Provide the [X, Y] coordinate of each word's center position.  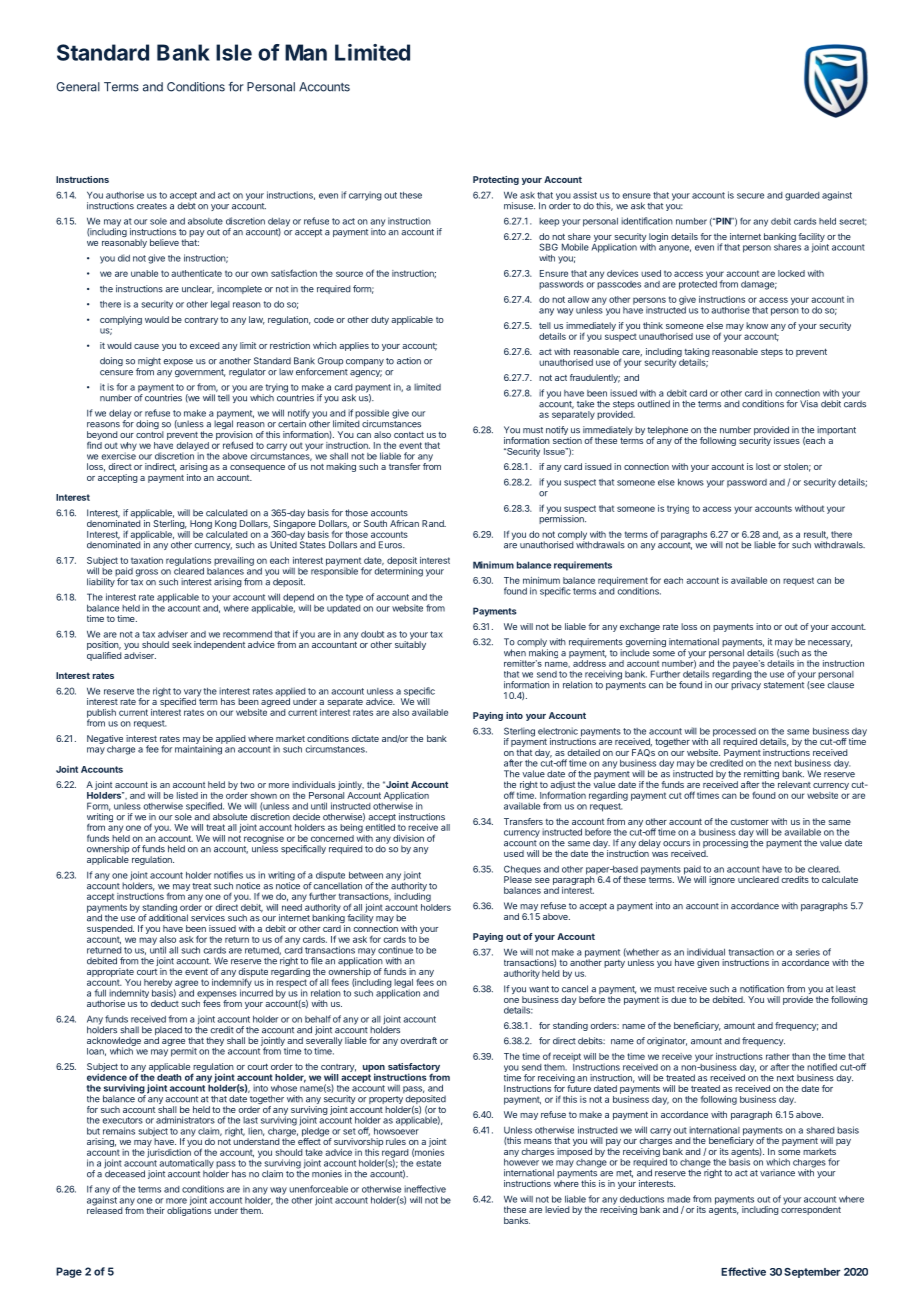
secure [750, 196]
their [155, 1210]
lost [763, 466]
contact [409, 435]
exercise [119, 455]
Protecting [496, 180]
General [78, 87]
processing [725, 845]
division [408, 838]
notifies [228, 875]
